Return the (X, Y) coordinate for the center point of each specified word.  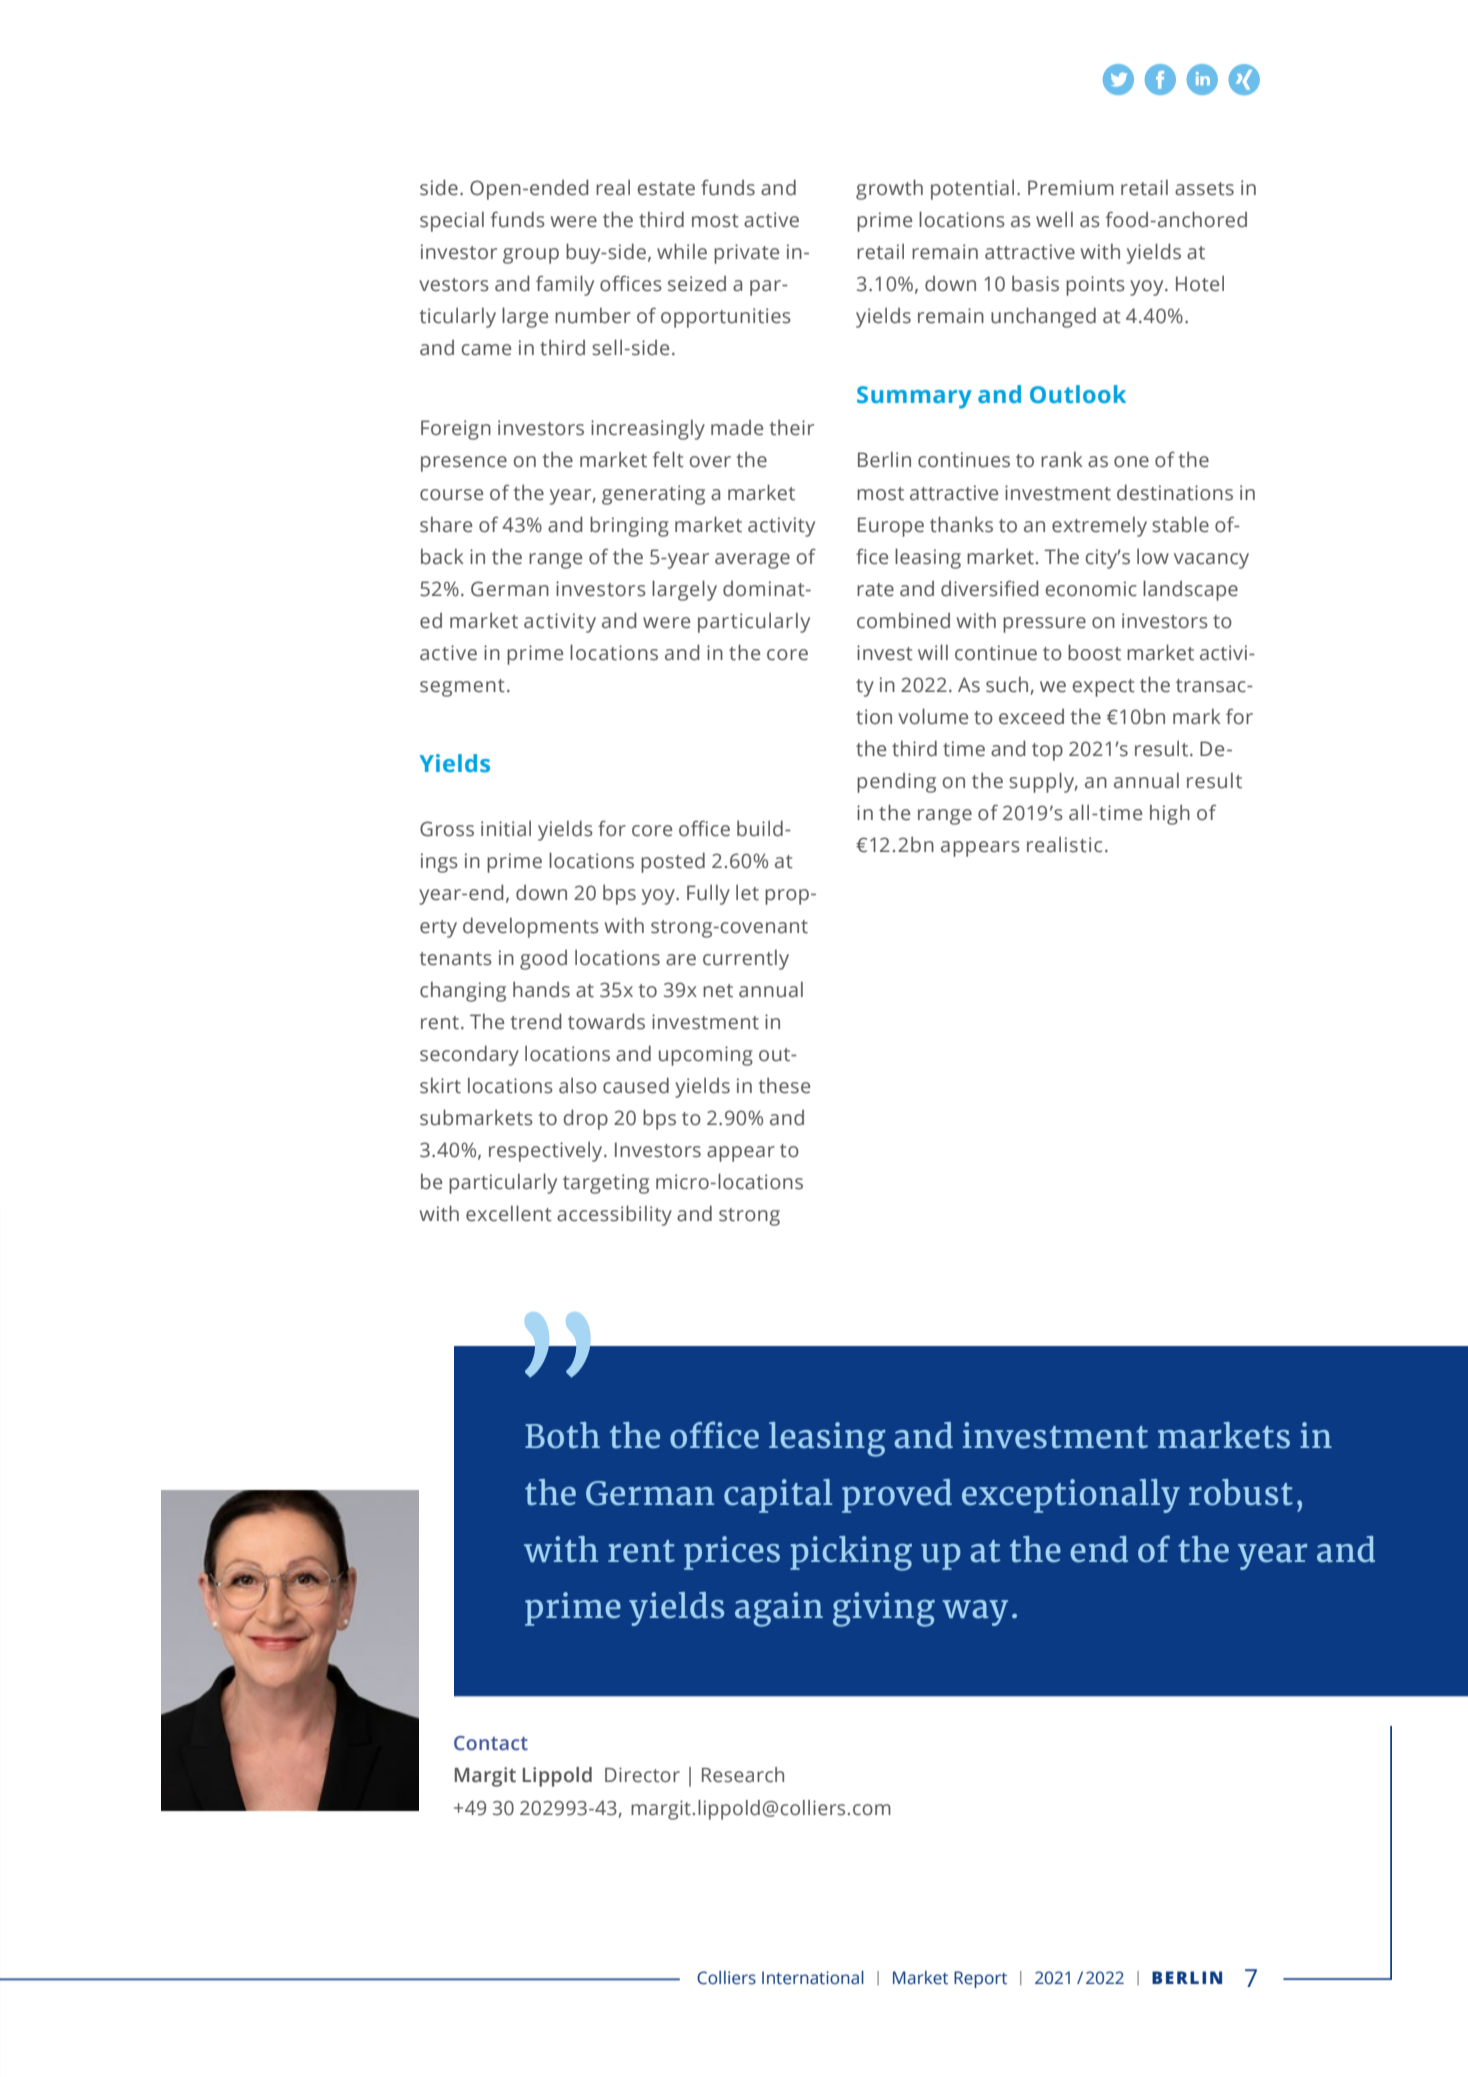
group (531, 256)
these (784, 1085)
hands (541, 989)
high (1170, 814)
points (1095, 286)
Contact (491, 1743)
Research (743, 1775)
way (975, 1613)
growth (889, 189)
